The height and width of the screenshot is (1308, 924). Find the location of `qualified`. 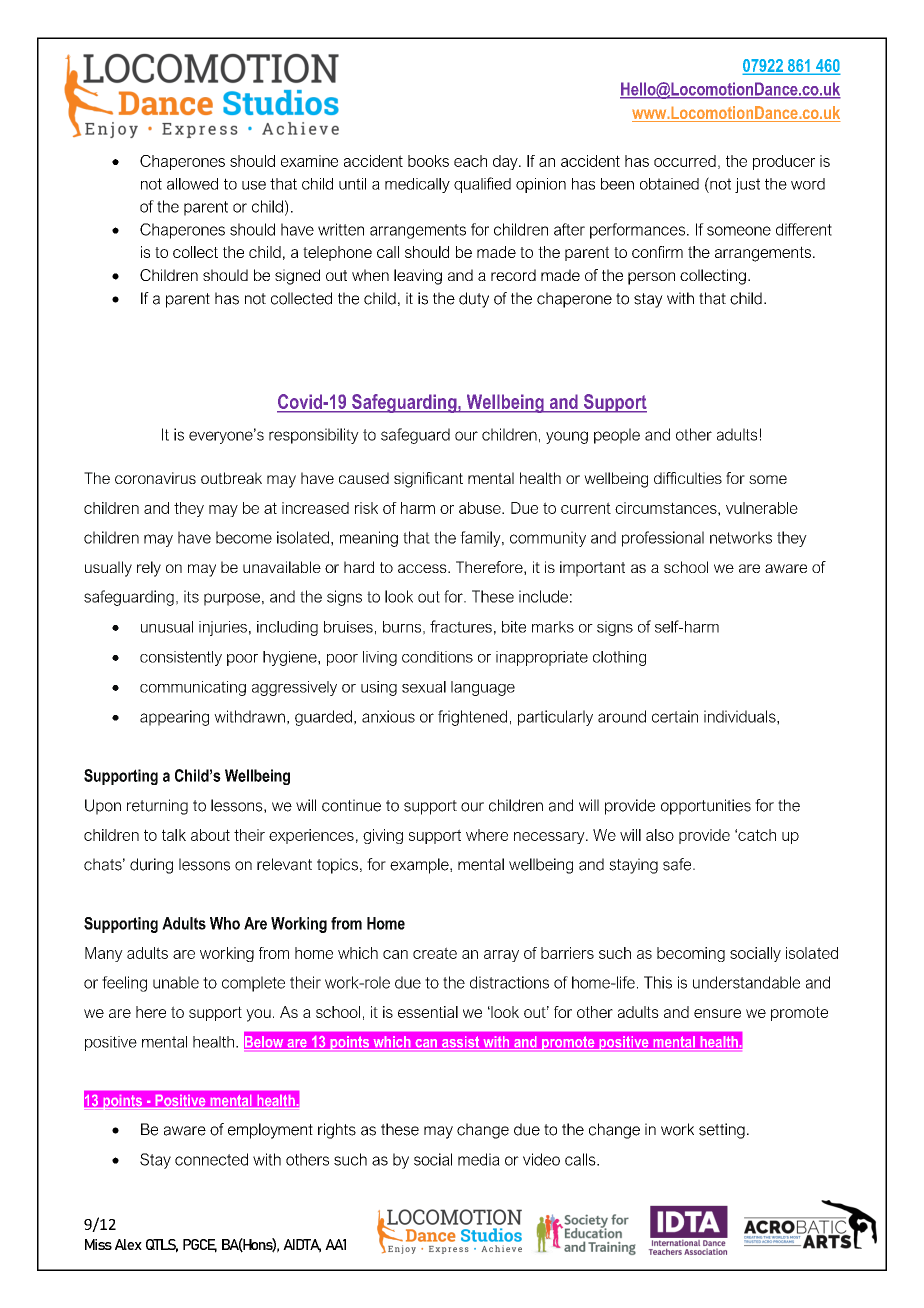

qualified is located at coordinates (482, 185).
